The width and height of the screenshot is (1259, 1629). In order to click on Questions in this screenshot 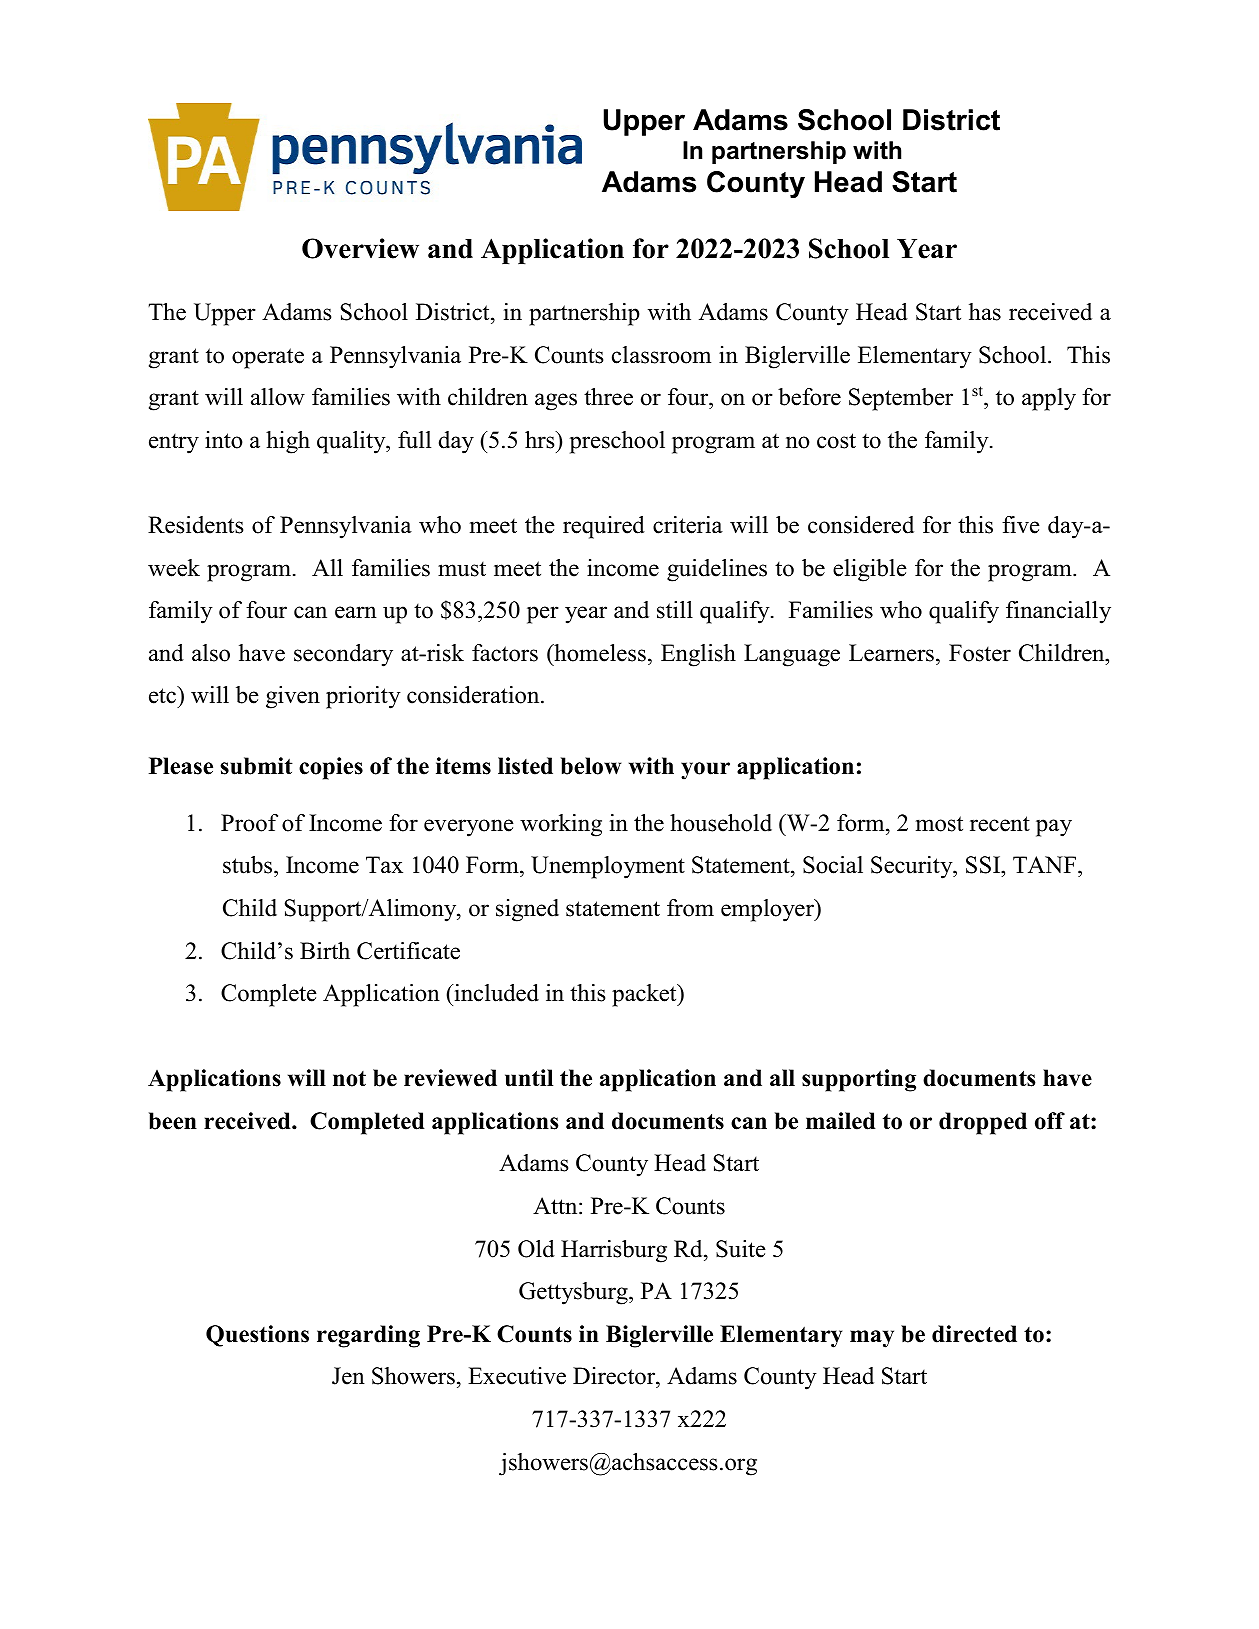, I will do `click(257, 1336)`.
